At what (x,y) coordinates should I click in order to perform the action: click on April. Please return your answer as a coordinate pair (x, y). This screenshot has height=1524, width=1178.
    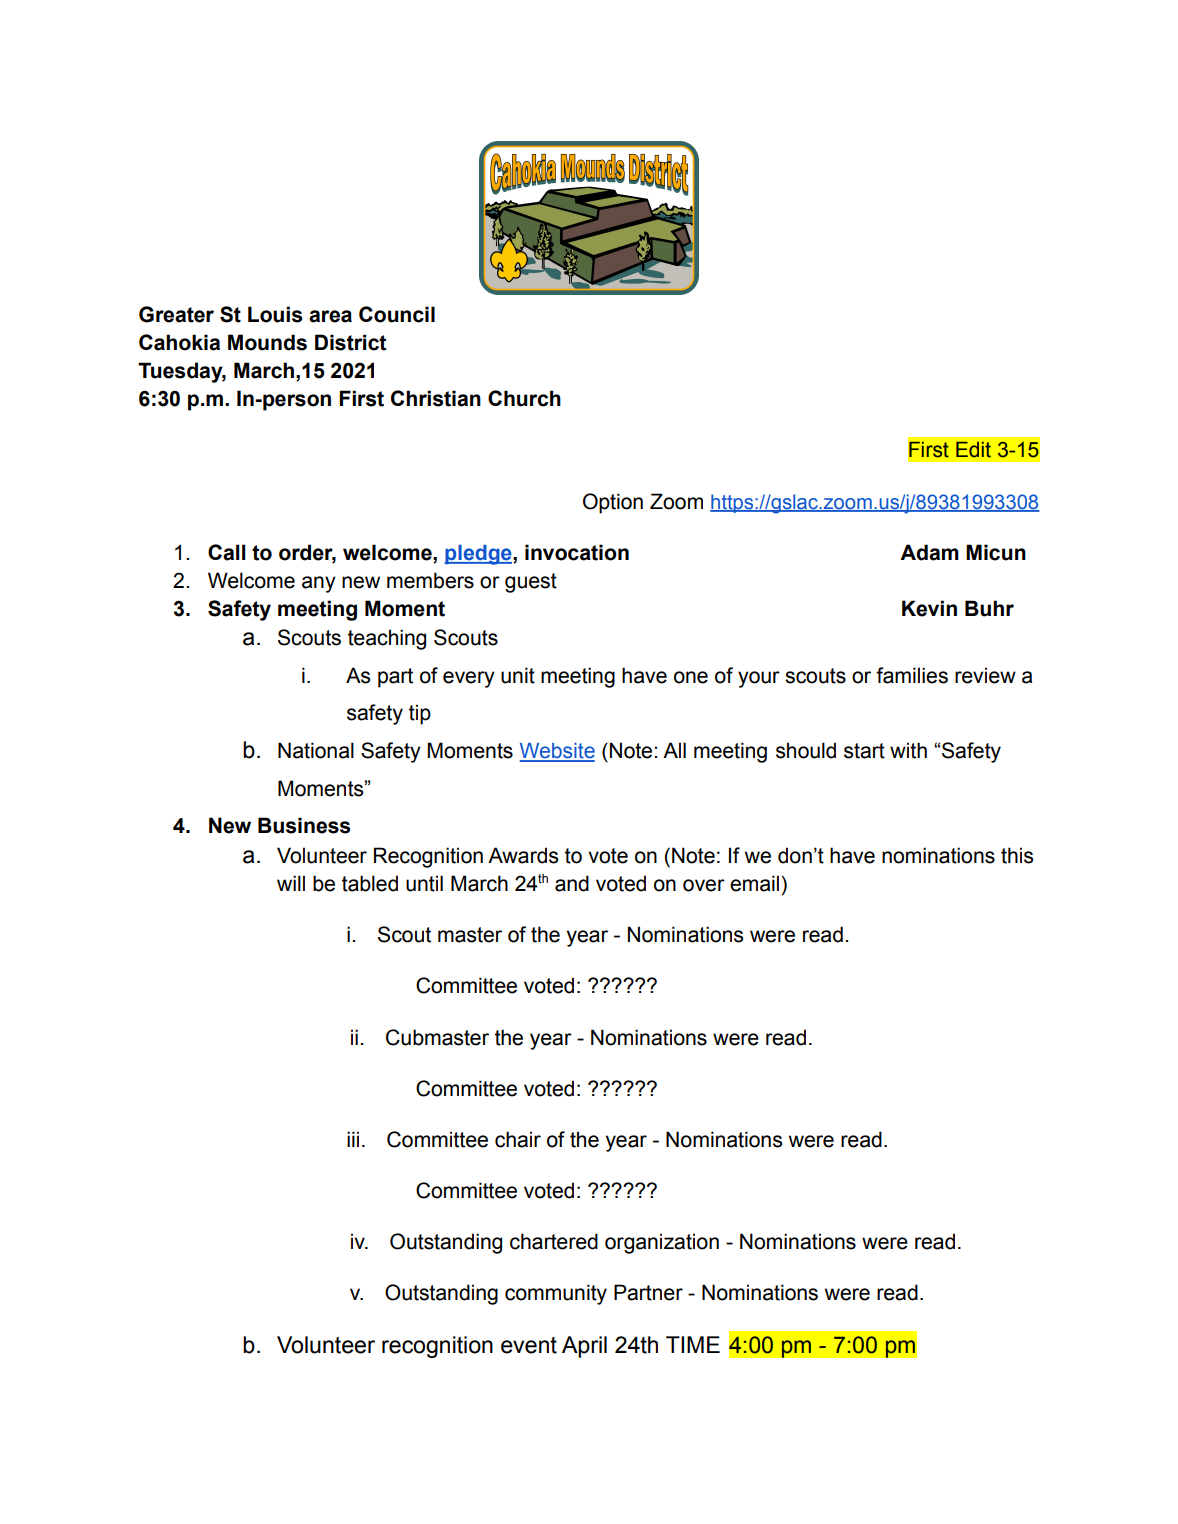
    Looking at the image, I should click on (584, 1347).
